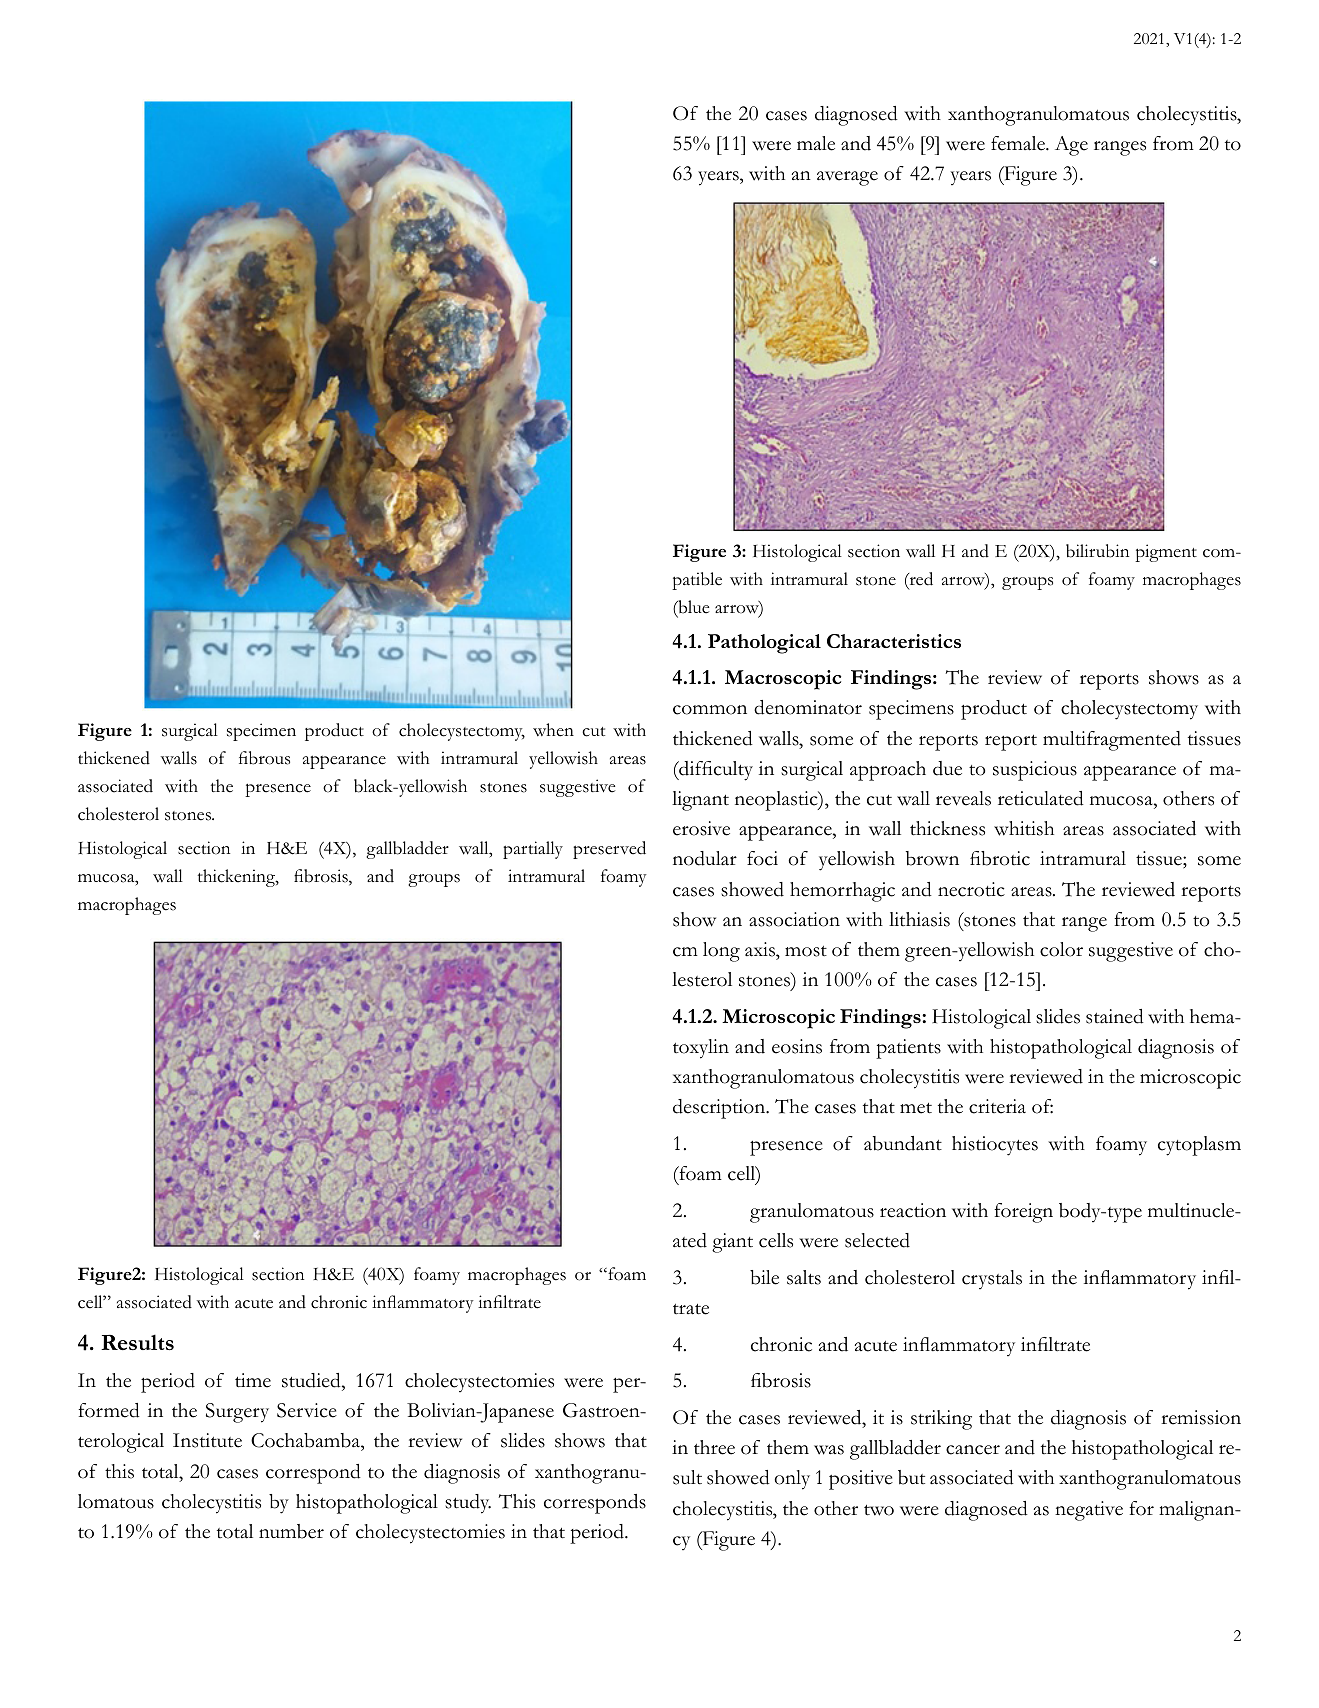  Describe the element at coordinates (1097, 551) in the screenshot. I see `bilirubin` at that location.
